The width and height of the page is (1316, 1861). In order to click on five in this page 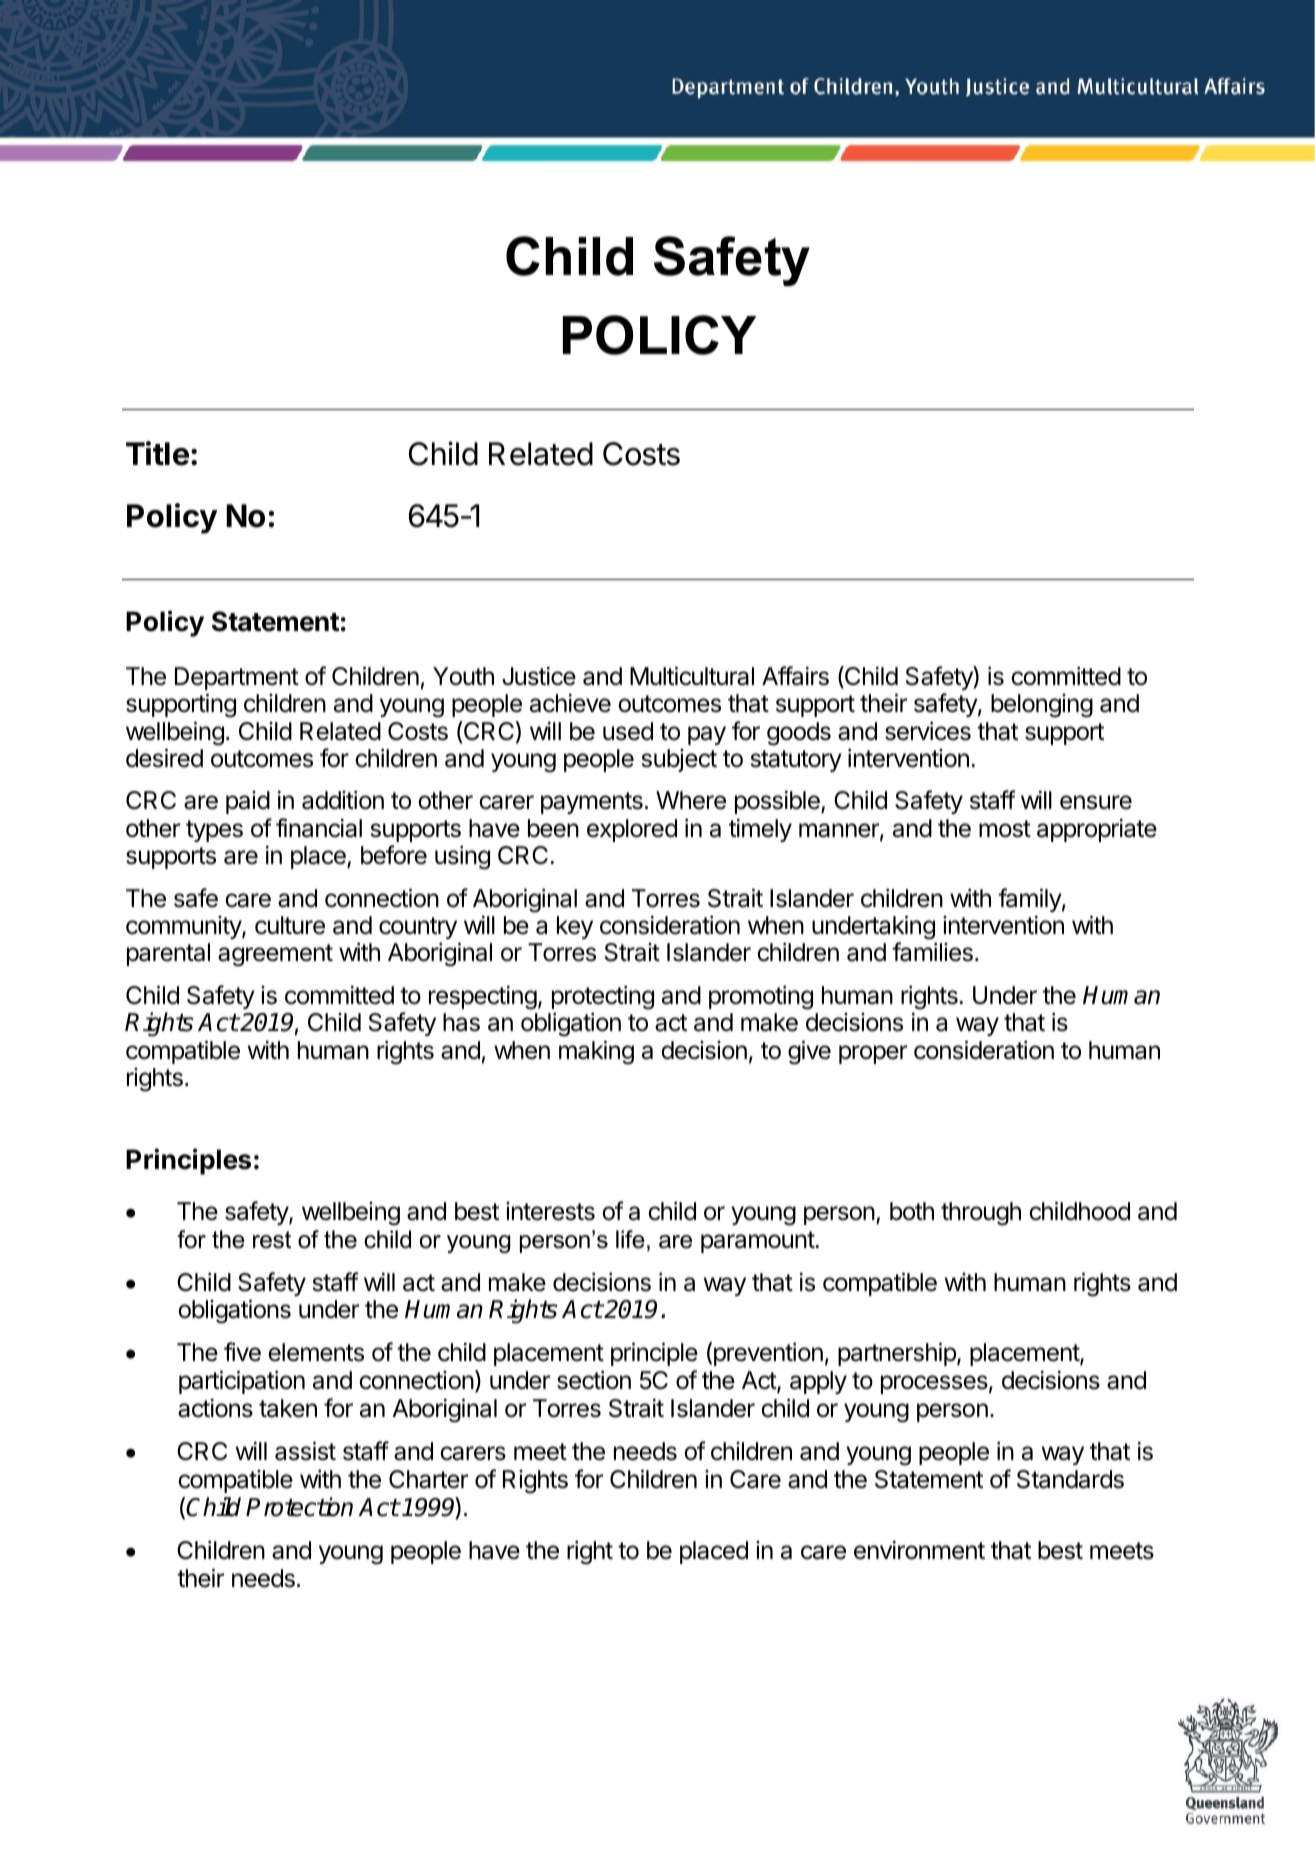, I will do `click(242, 1352)`.
